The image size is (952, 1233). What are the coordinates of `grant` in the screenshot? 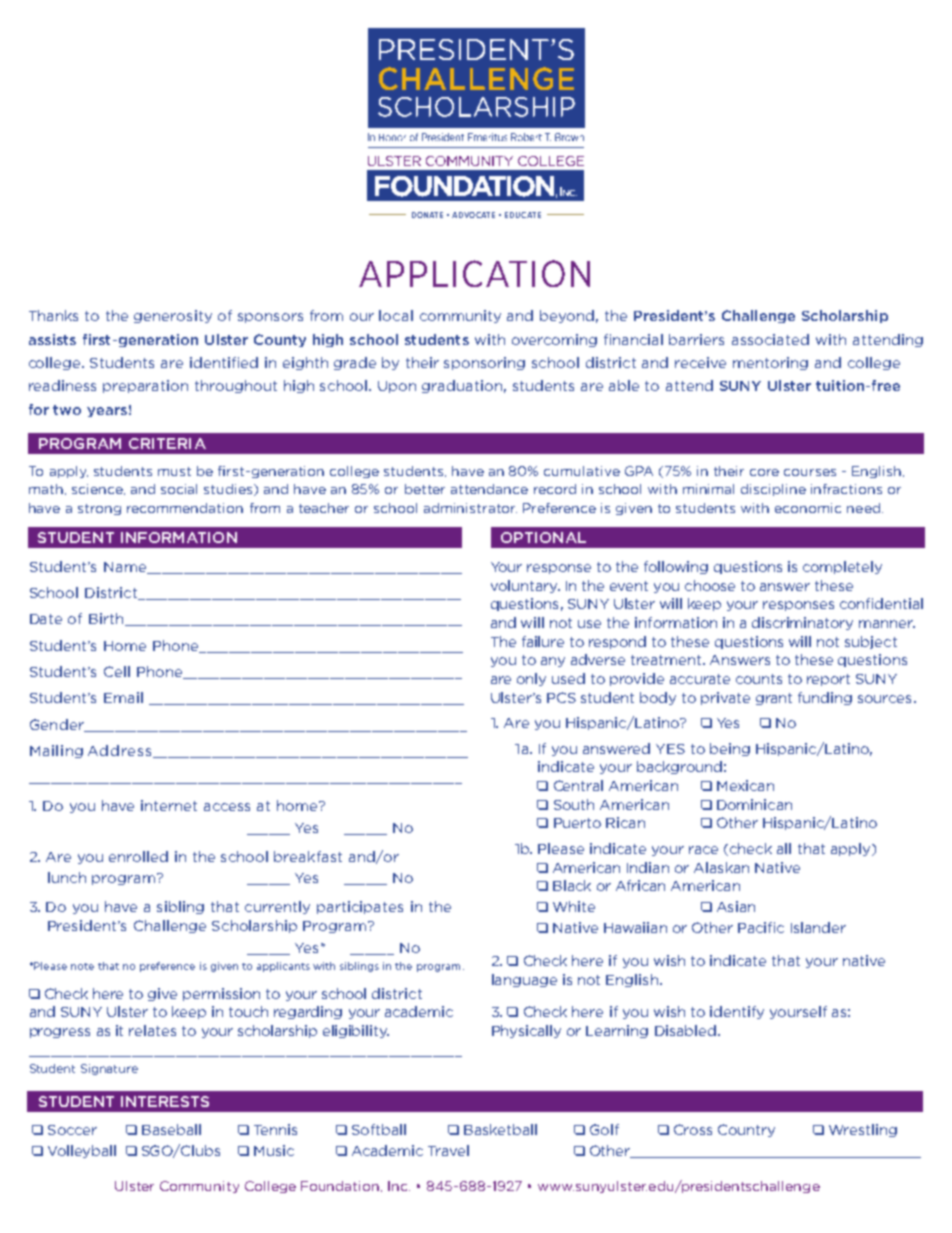 It's located at (774, 699).
